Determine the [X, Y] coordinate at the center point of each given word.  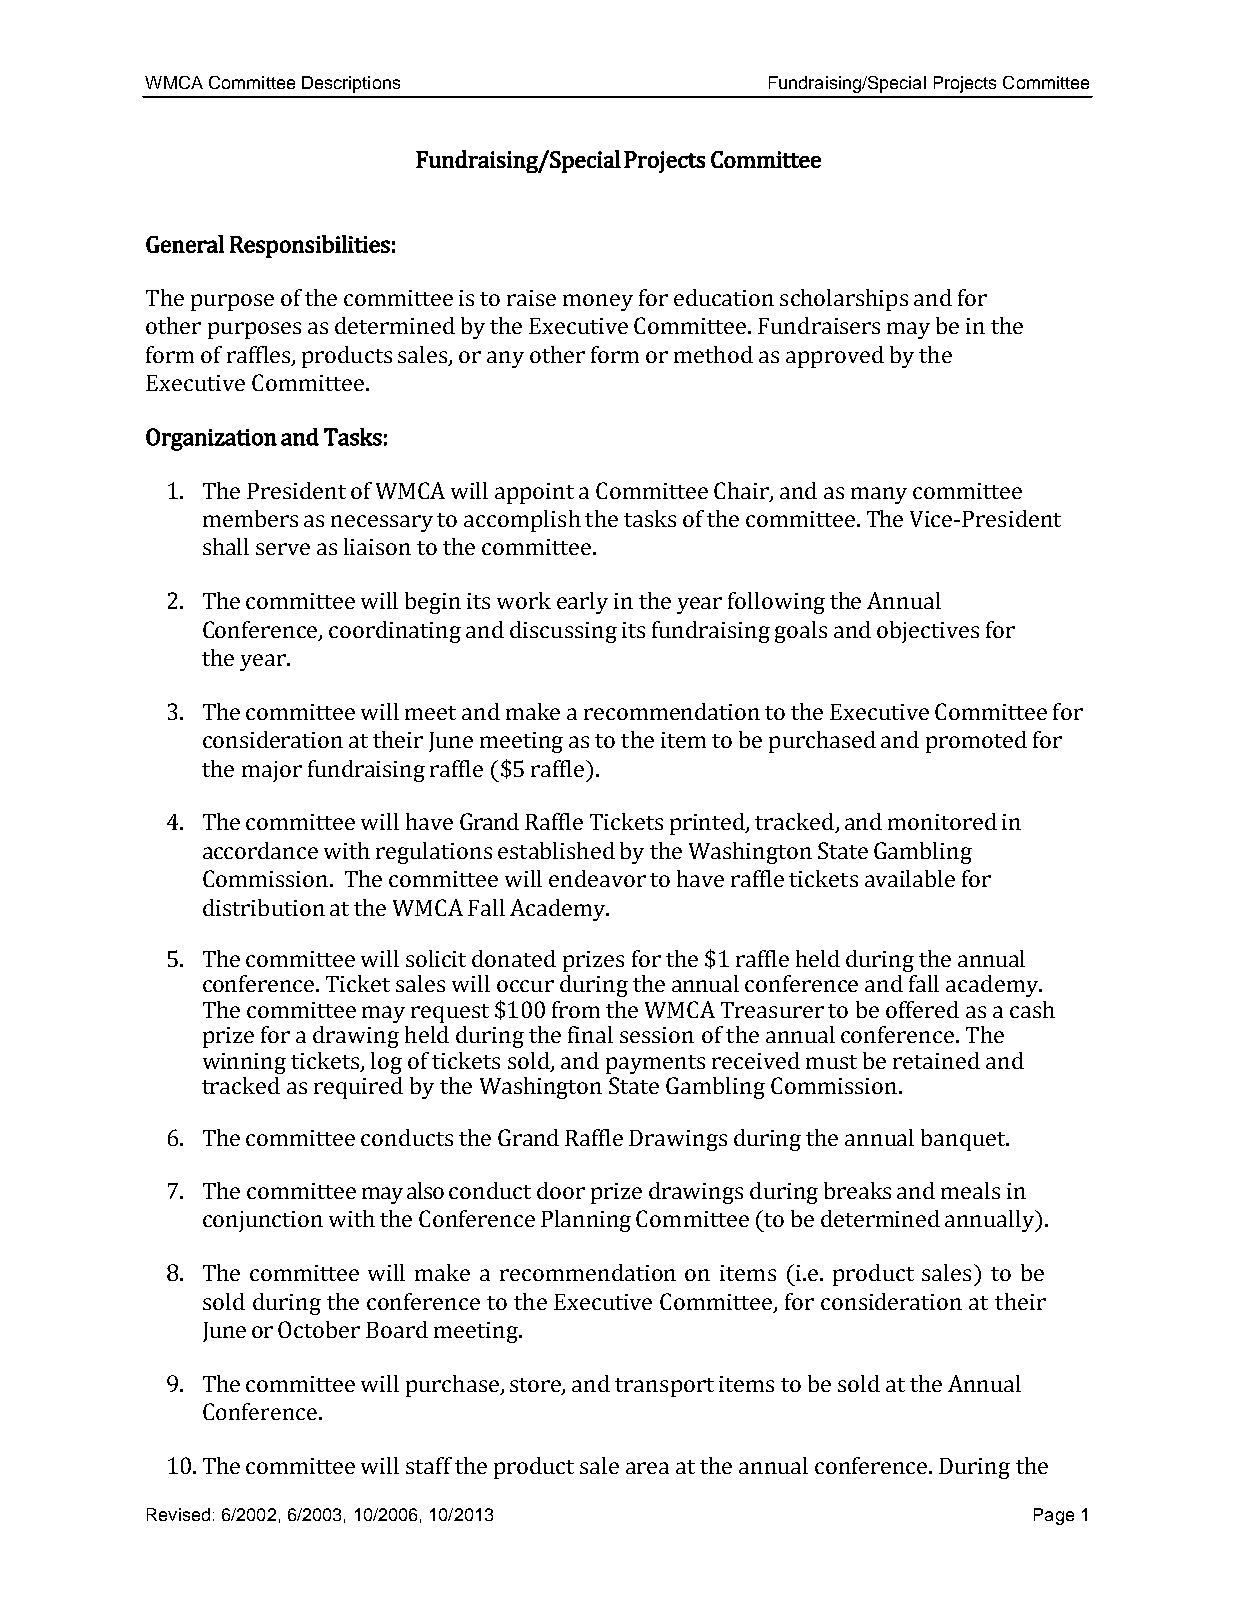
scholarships [844, 300]
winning [244, 1063]
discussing [563, 632]
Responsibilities [310, 246]
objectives [928, 632]
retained [936, 1060]
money [598, 302]
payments [655, 1064]
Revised [178, 1514]
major [272, 771]
